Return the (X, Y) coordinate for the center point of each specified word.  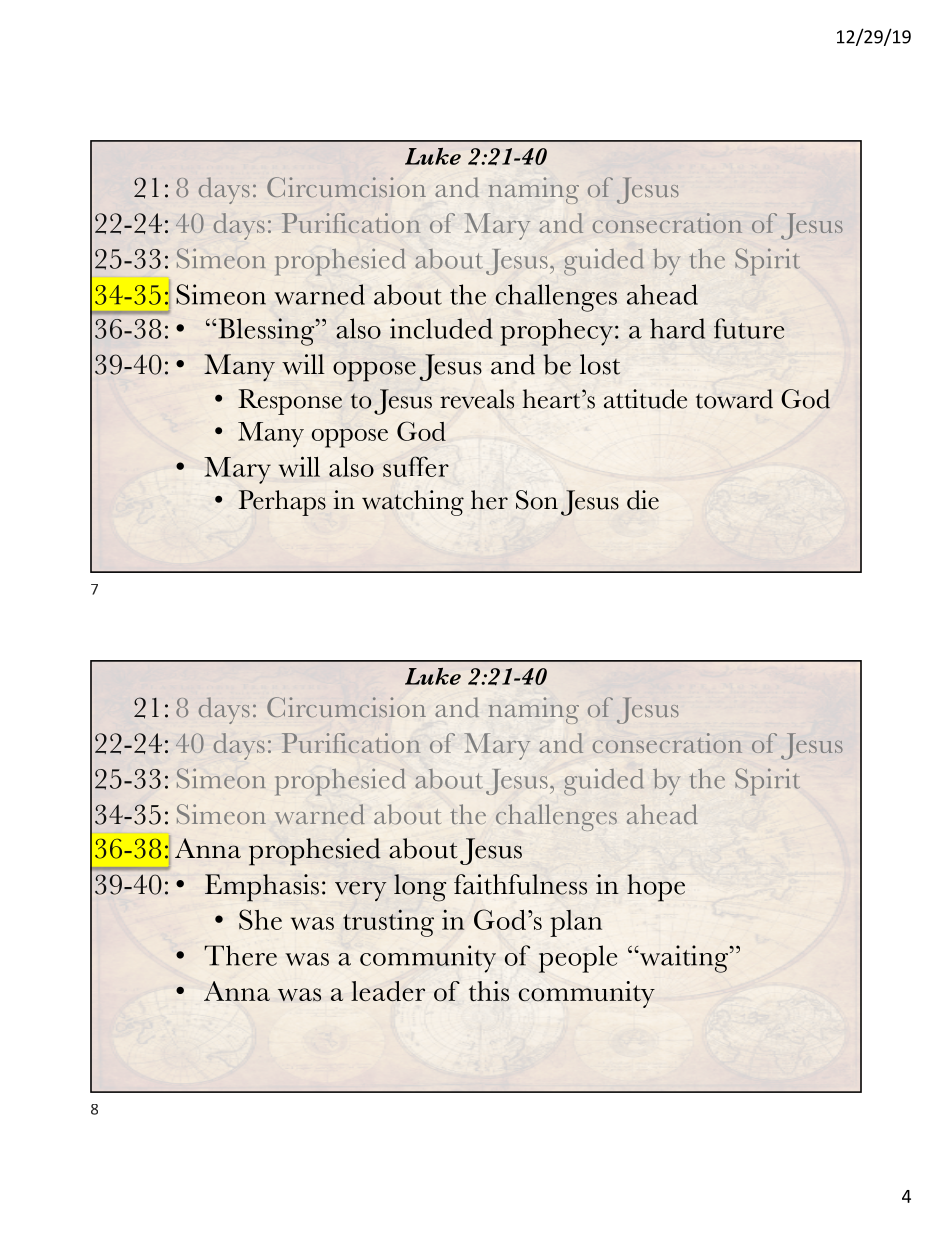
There (240, 955)
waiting (684, 959)
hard (677, 328)
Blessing (267, 332)
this (489, 991)
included (441, 328)
